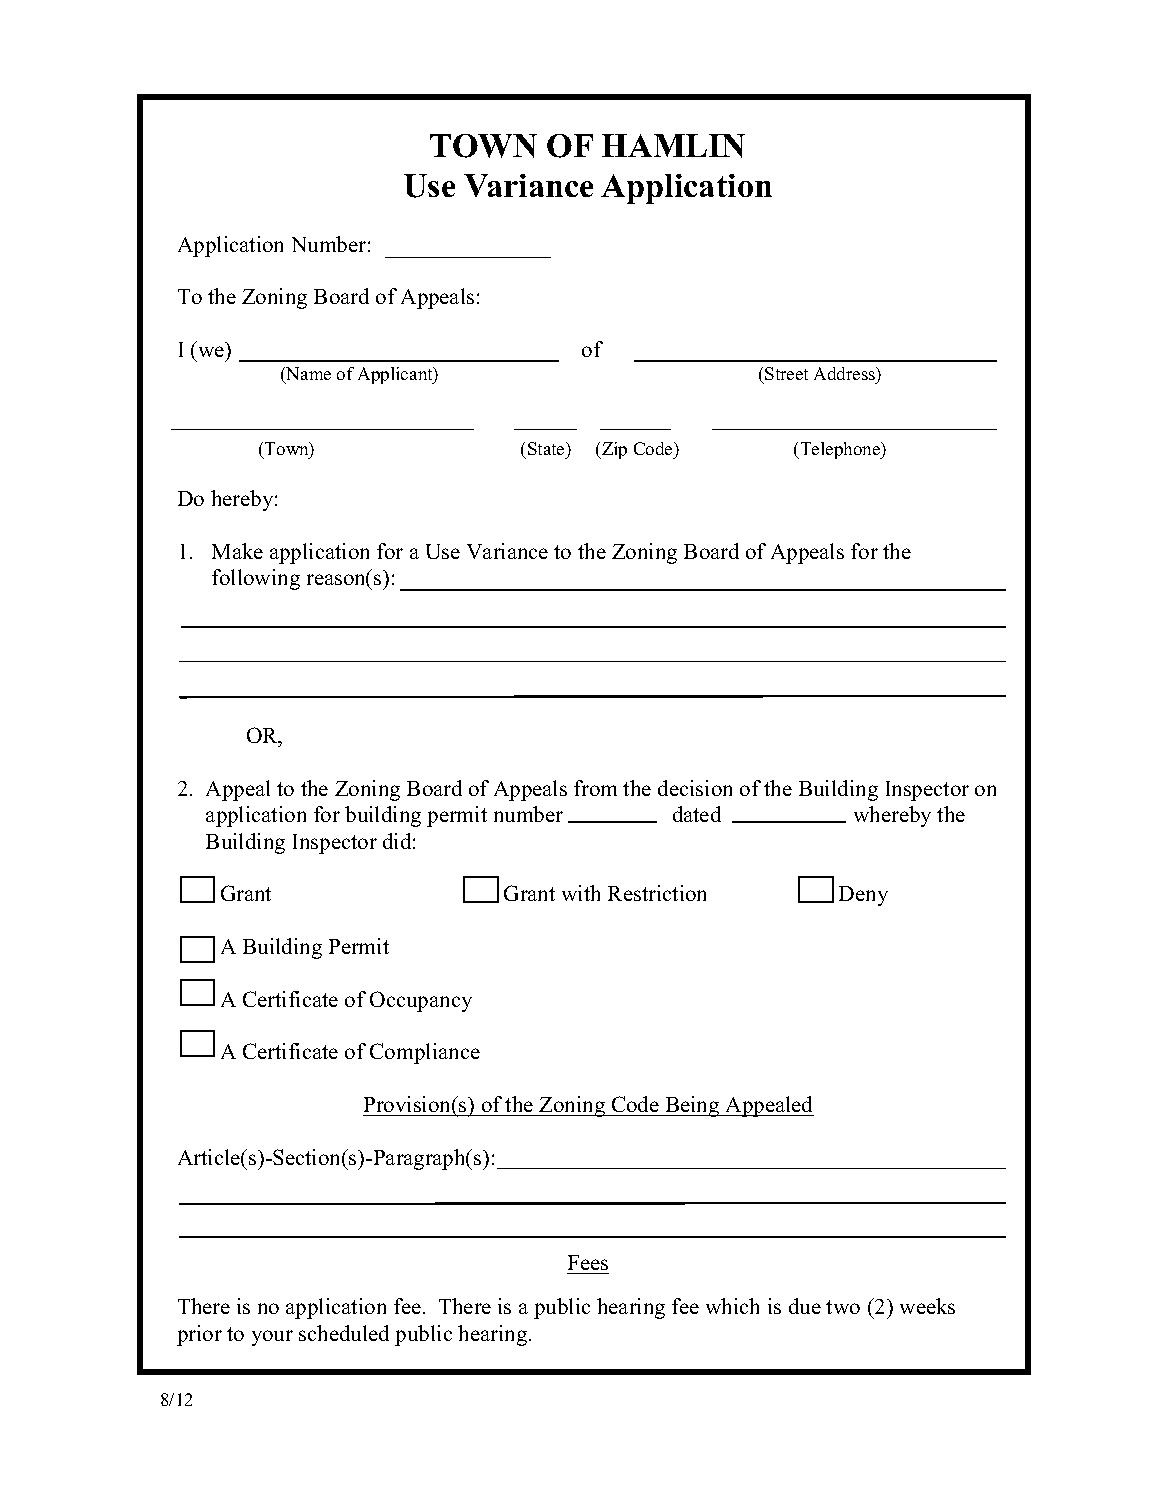  Describe the element at coordinates (425, 1053) in the image. I see `Compliance` at that location.
